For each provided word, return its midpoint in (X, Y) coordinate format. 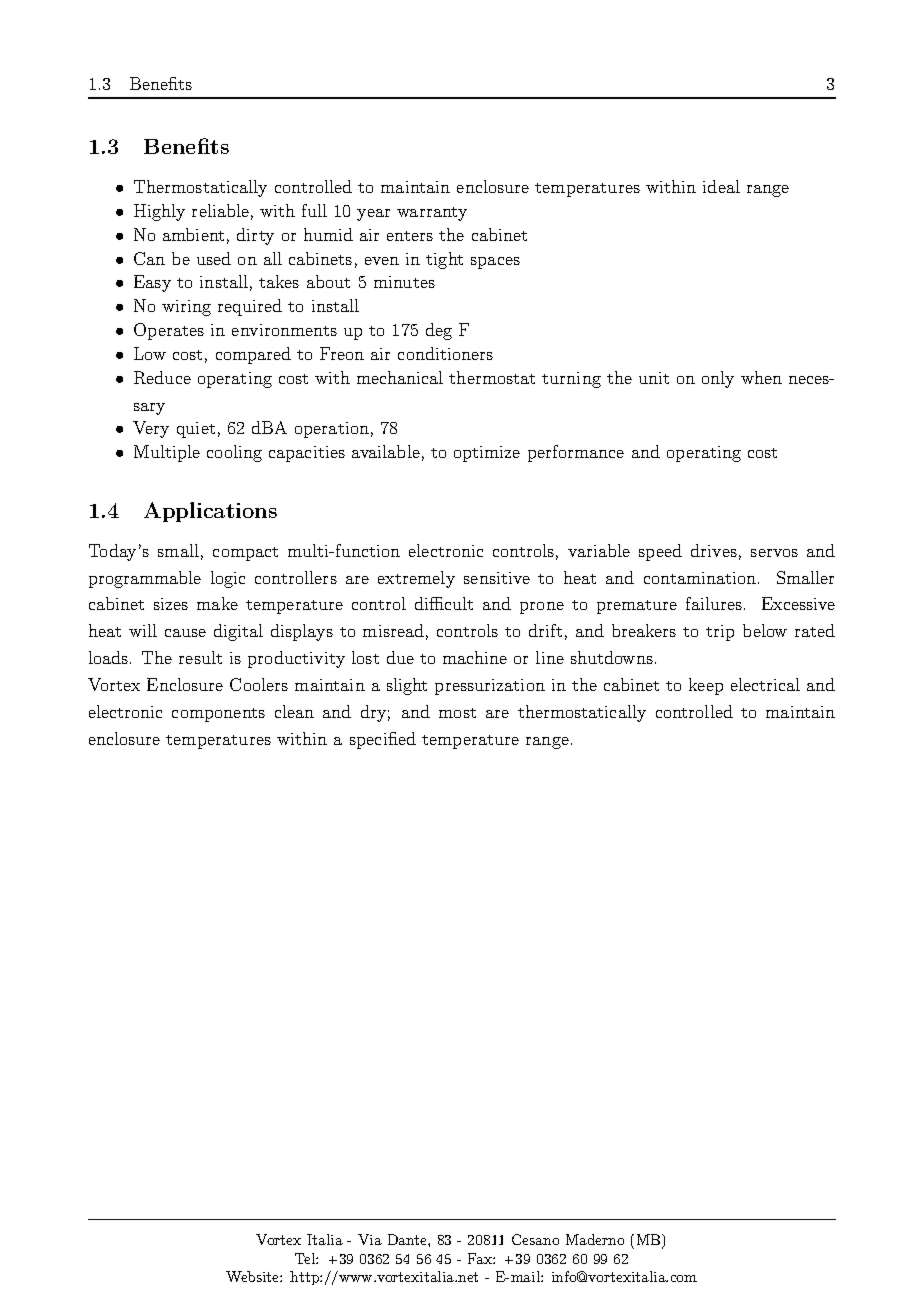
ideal (721, 186)
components (218, 715)
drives (714, 550)
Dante (408, 1239)
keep (706, 686)
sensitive (497, 578)
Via (370, 1239)
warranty (432, 214)
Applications (210, 512)
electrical (765, 684)
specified (383, 740)
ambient (193, 234)
